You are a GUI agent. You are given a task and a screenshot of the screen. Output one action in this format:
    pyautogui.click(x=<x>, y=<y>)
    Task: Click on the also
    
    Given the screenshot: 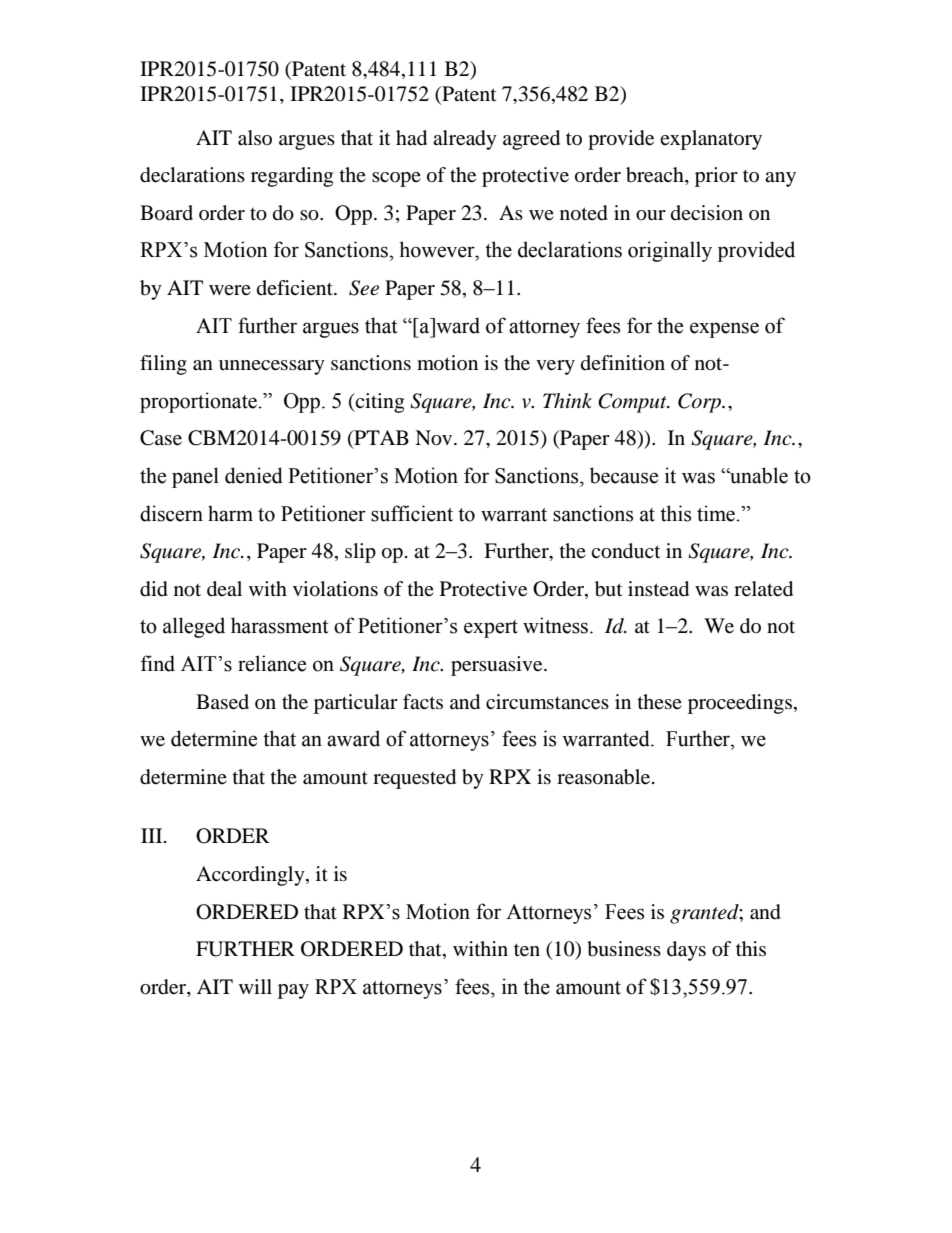 What is the action you would take?
    pyautogui.click(x=255, y=138)
